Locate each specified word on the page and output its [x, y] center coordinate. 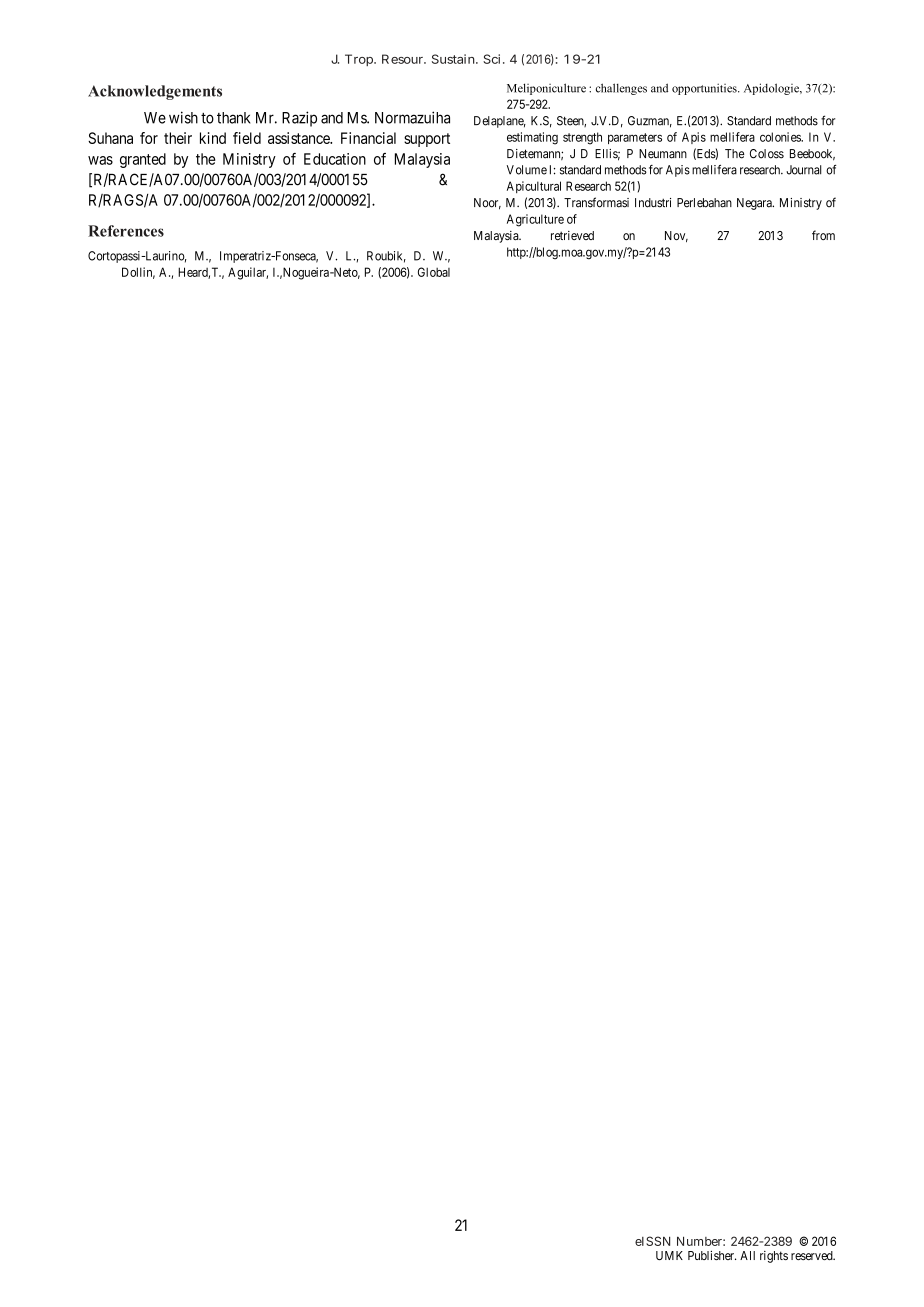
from [823, 235]
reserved [813, 1255]
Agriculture [535, 220]
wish [183, 117]
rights [774, 1257]
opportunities [705, 89]
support [427, 140]
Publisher [712, 1255]
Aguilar [248, 273]
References [126, 231]
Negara [755, 204]
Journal [804, 170]
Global [434, 272]
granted [143, 160]
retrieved [572, 235]
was [100, 160]
